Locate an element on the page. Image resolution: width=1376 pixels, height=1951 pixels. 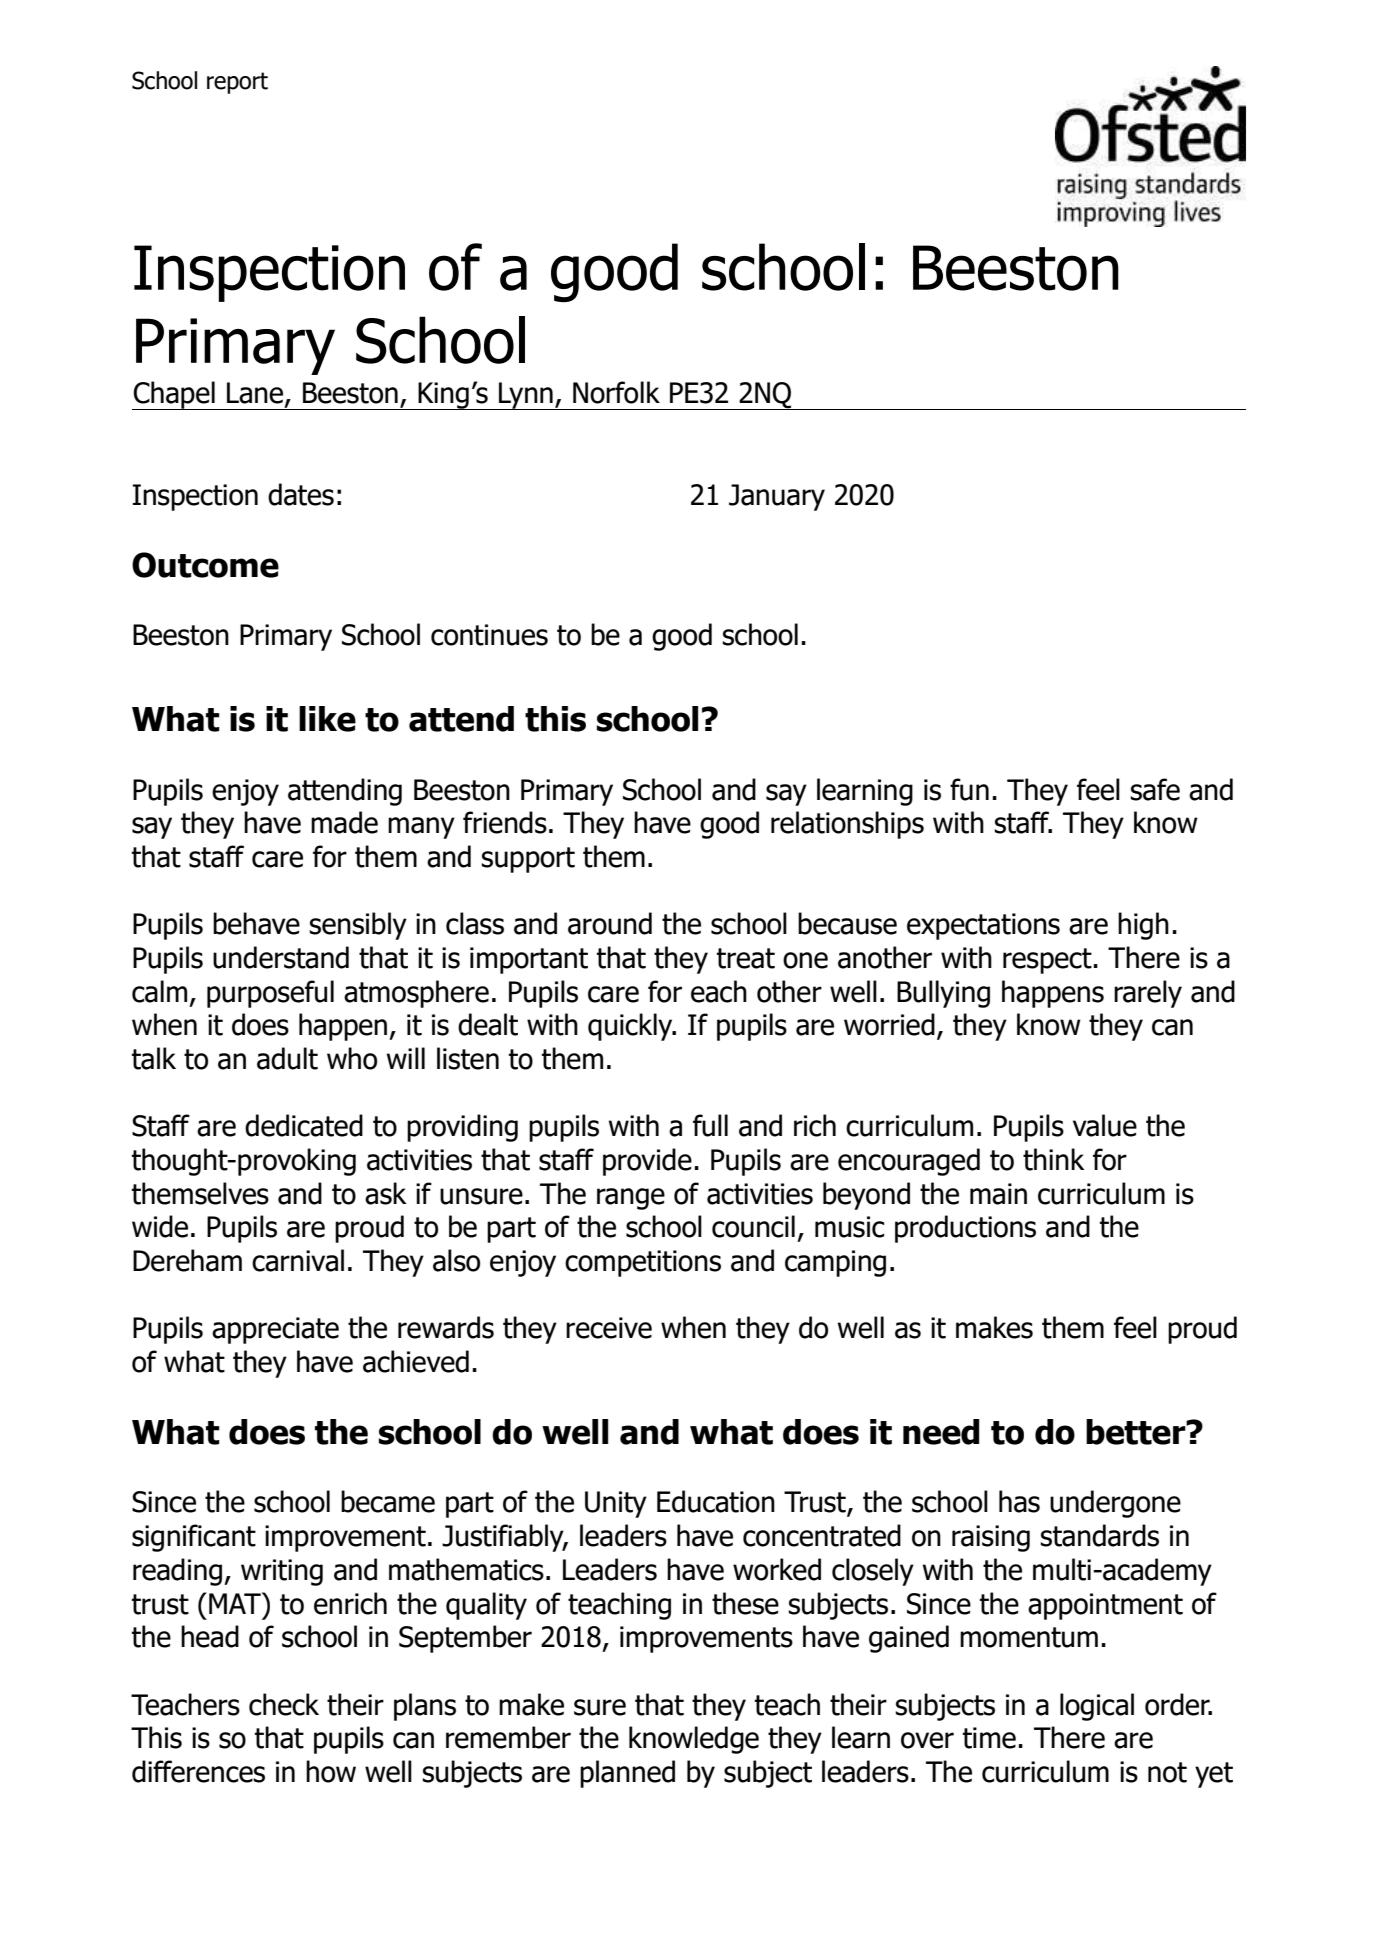
respect is located at coordinates (1048, 961).
